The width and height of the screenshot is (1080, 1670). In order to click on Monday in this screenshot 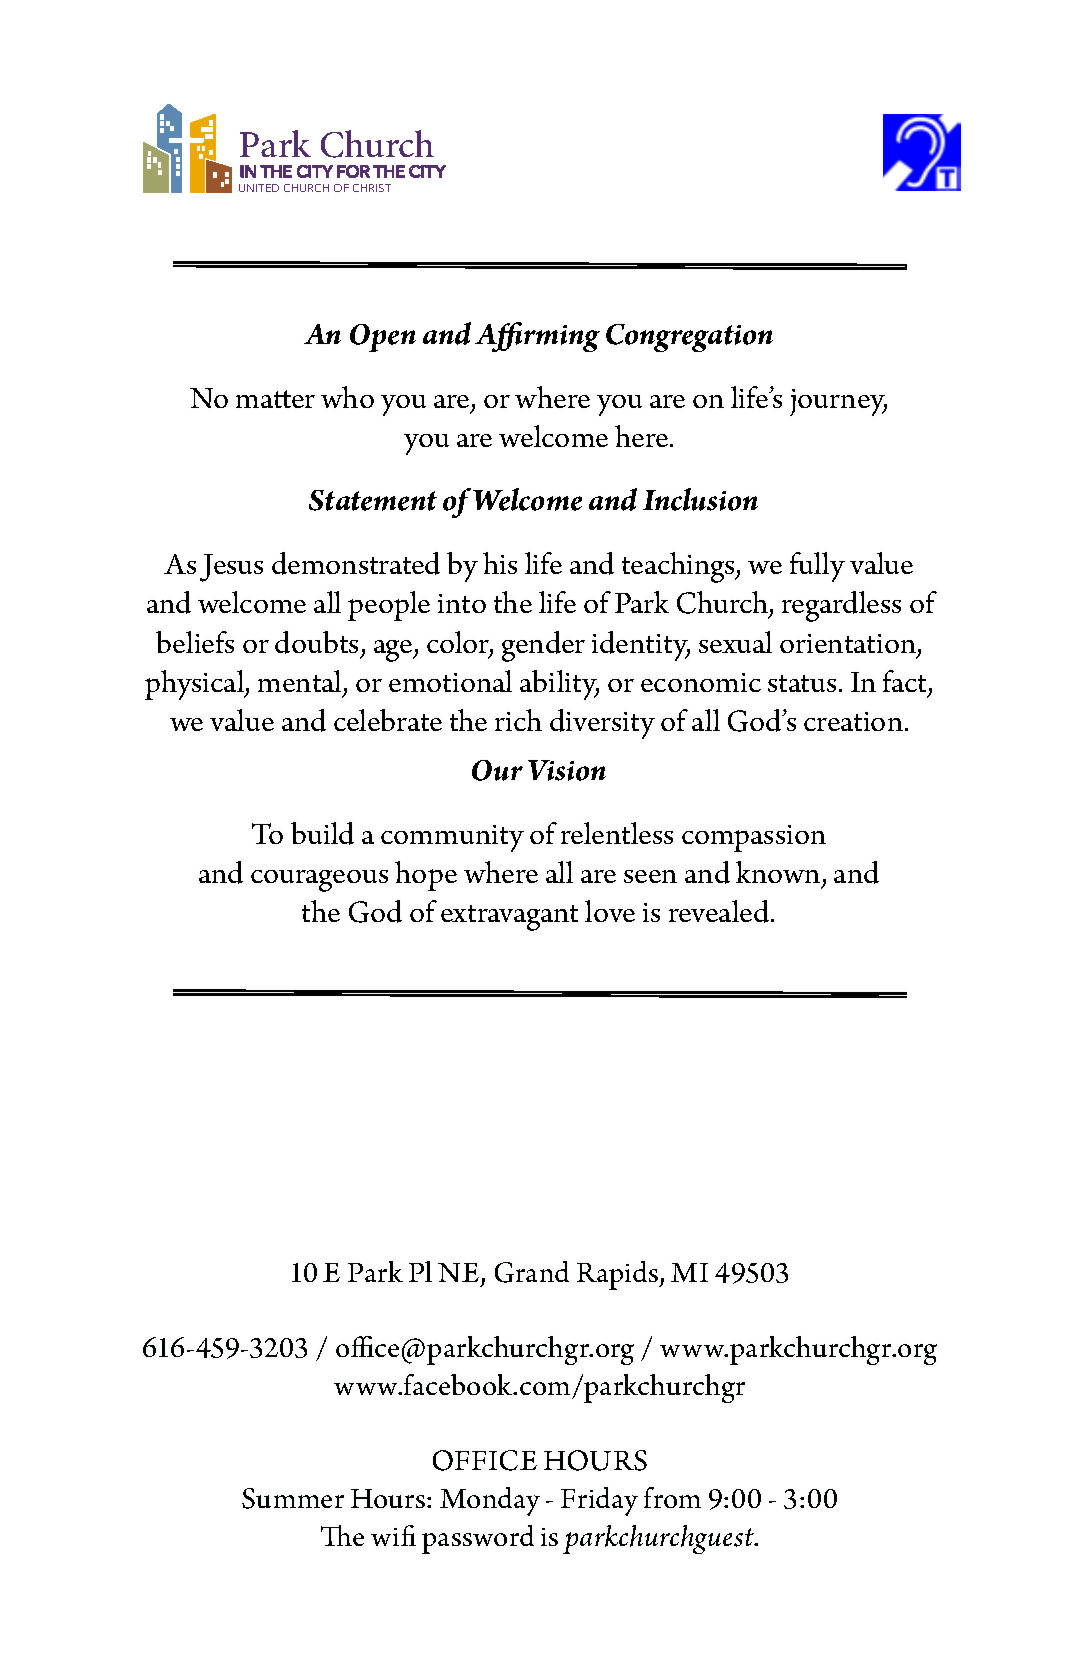, I will do `click(490, 1501)`.
